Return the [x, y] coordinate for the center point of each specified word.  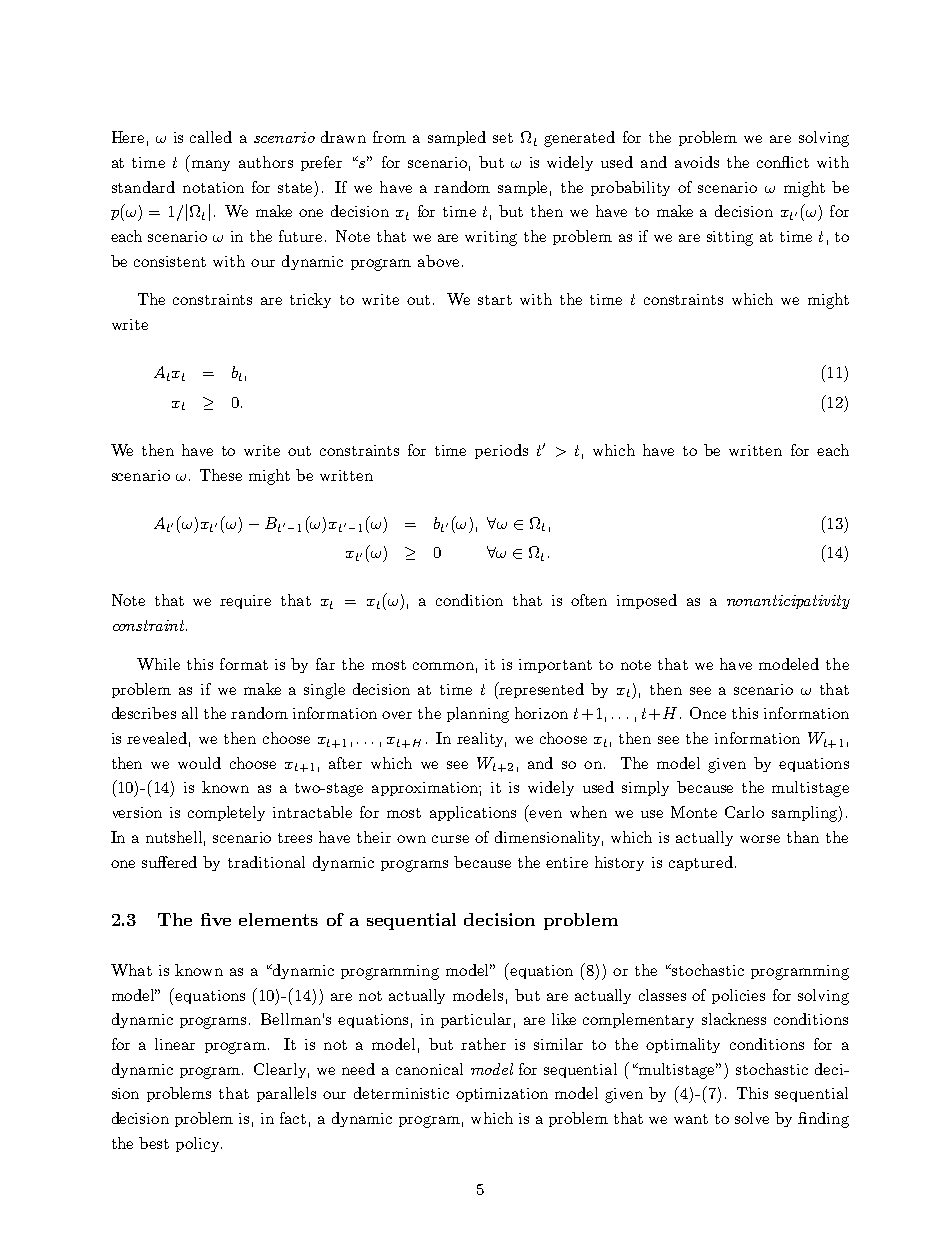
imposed [647, 601]
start [495, 300]
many [211, 165]
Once [708, 713]
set [503, 138]
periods [501, 451]
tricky [310, 300]
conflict [783, 162]
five [216, 919]
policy [199, 1144]
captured [701, 863]
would [199, 763]
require [245, 602]
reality [481, 739]
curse [450, 839]
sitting [730, 238]
